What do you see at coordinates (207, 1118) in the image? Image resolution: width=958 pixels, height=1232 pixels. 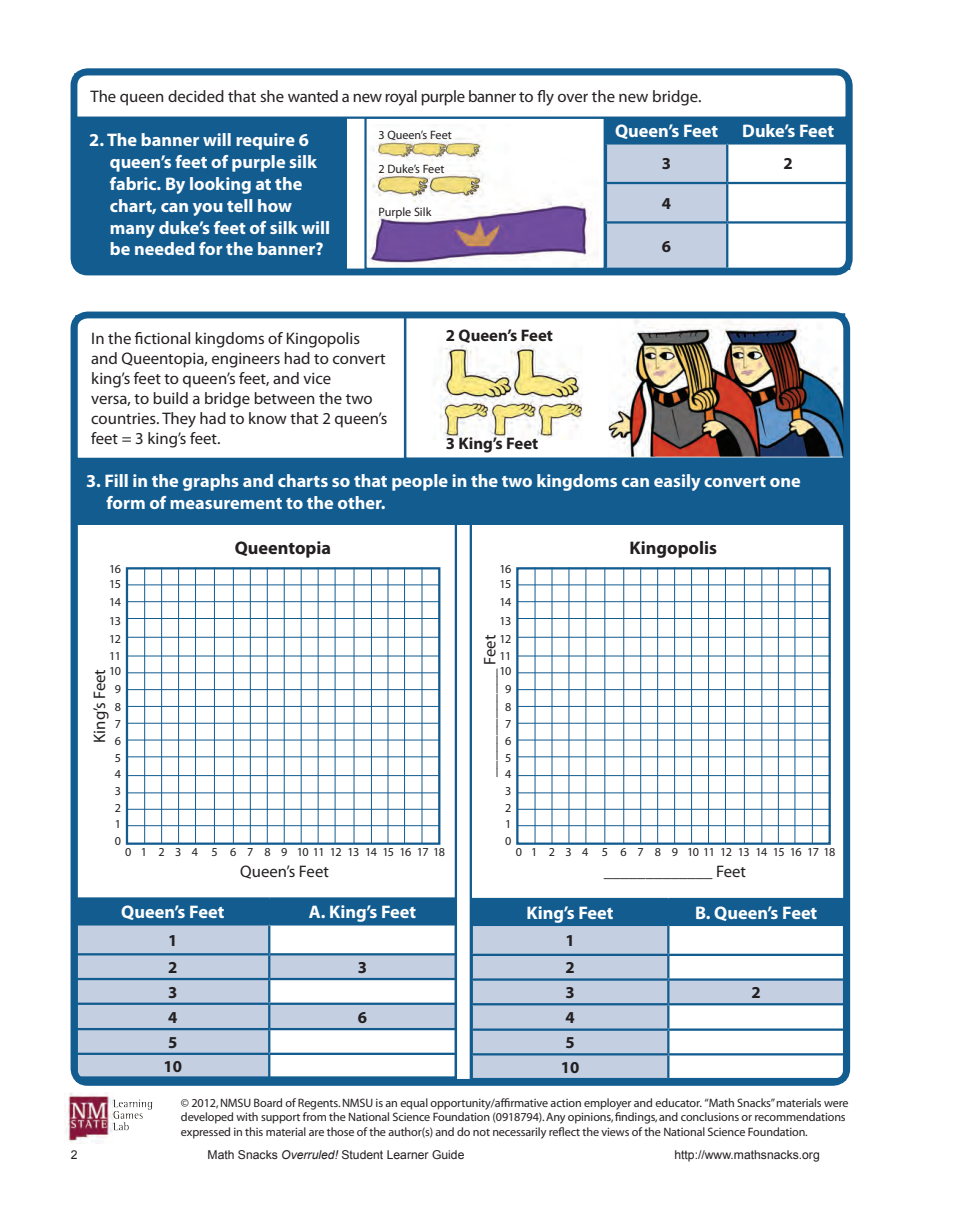 I see `developed` at bounding box center [207, 1118].
